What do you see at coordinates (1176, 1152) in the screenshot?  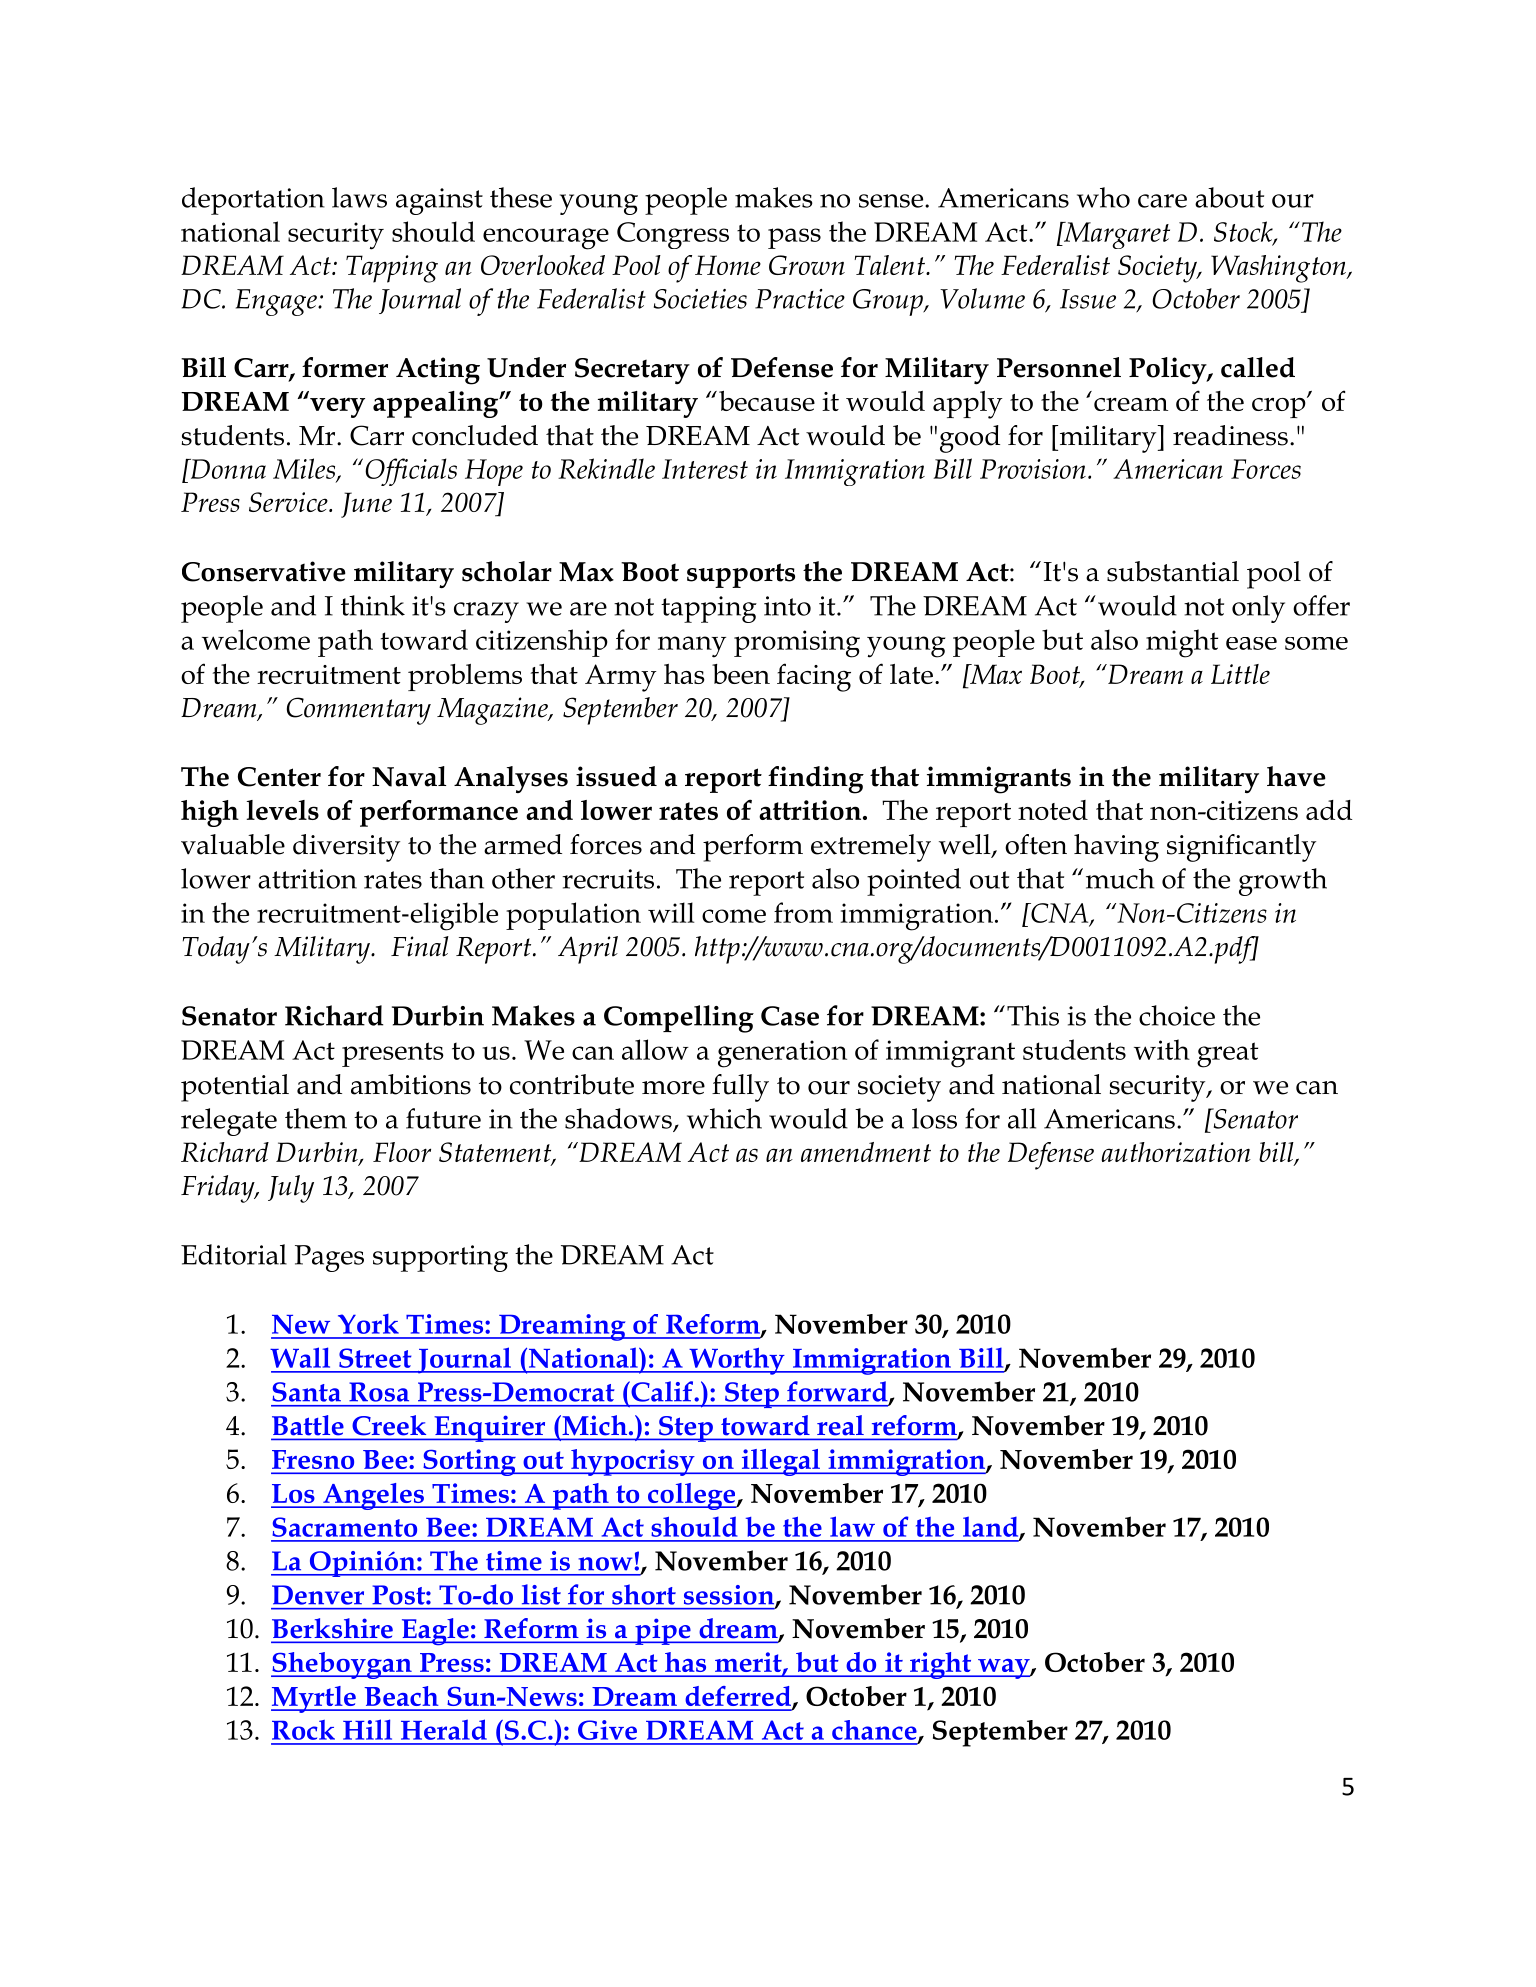 I see `authorization` at bounding box center [1176, 1152].
